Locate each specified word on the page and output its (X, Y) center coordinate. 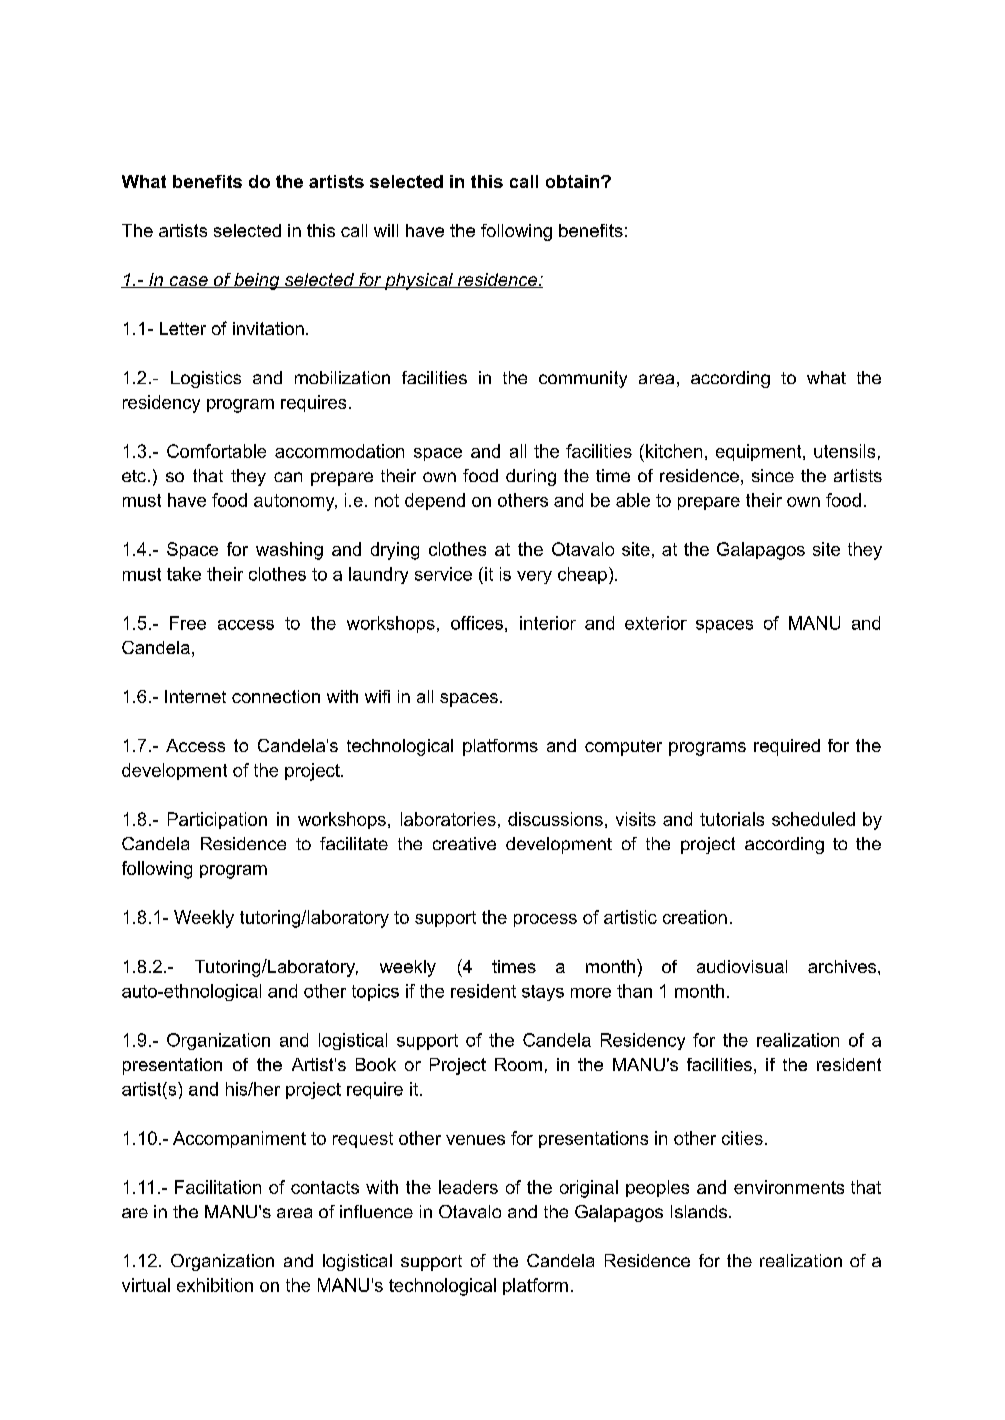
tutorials (732, 819)
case (188, 282)
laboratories (448, 819)
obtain (574, 181)
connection (276, 696)
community (583, 379)
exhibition (215, 1285)
